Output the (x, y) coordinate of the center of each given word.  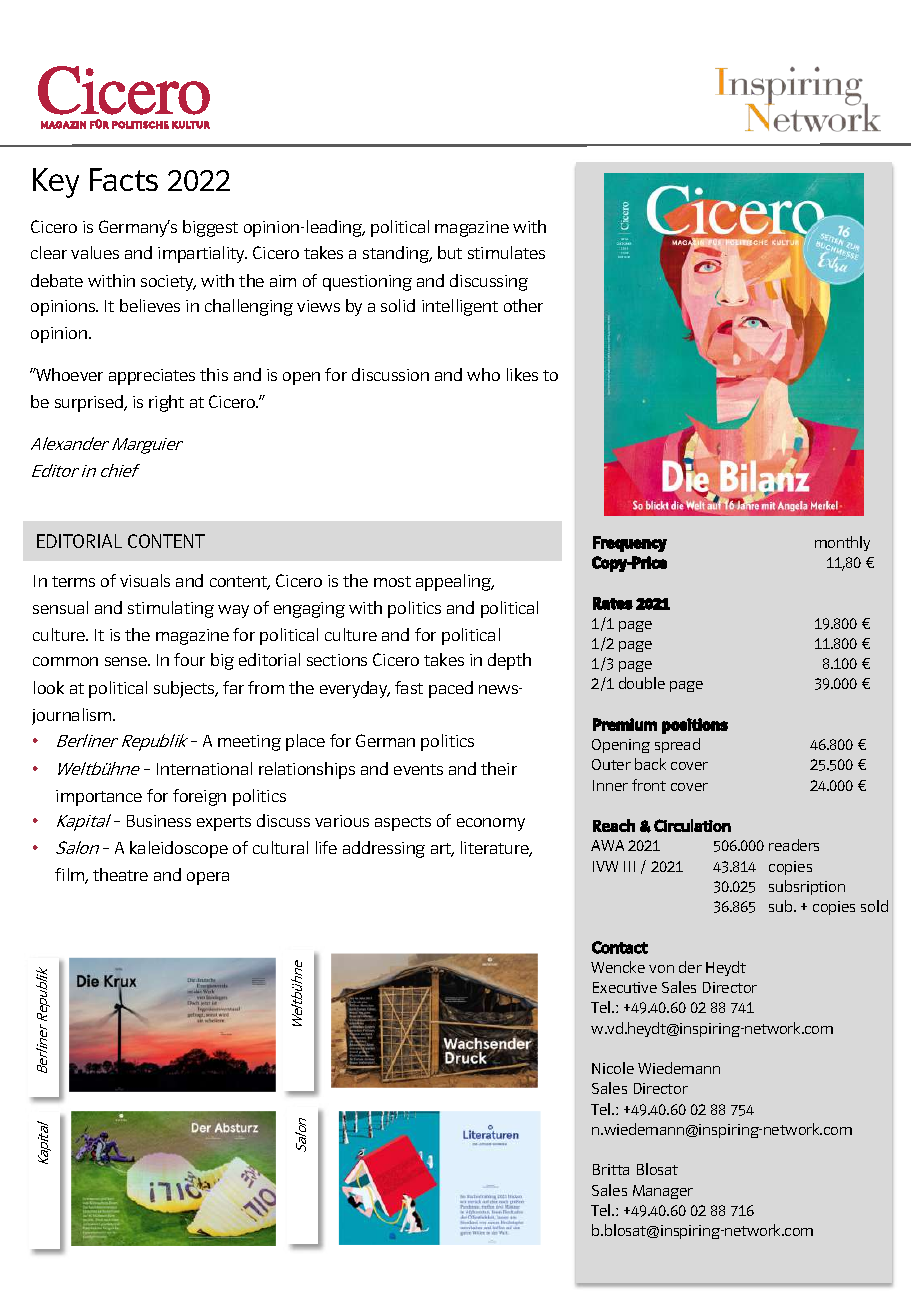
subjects (185, 689)
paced (451, 689)
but (450, 252)
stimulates (506, 252)
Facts (124, 179)
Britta (611, 1169)
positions (695, 726)
